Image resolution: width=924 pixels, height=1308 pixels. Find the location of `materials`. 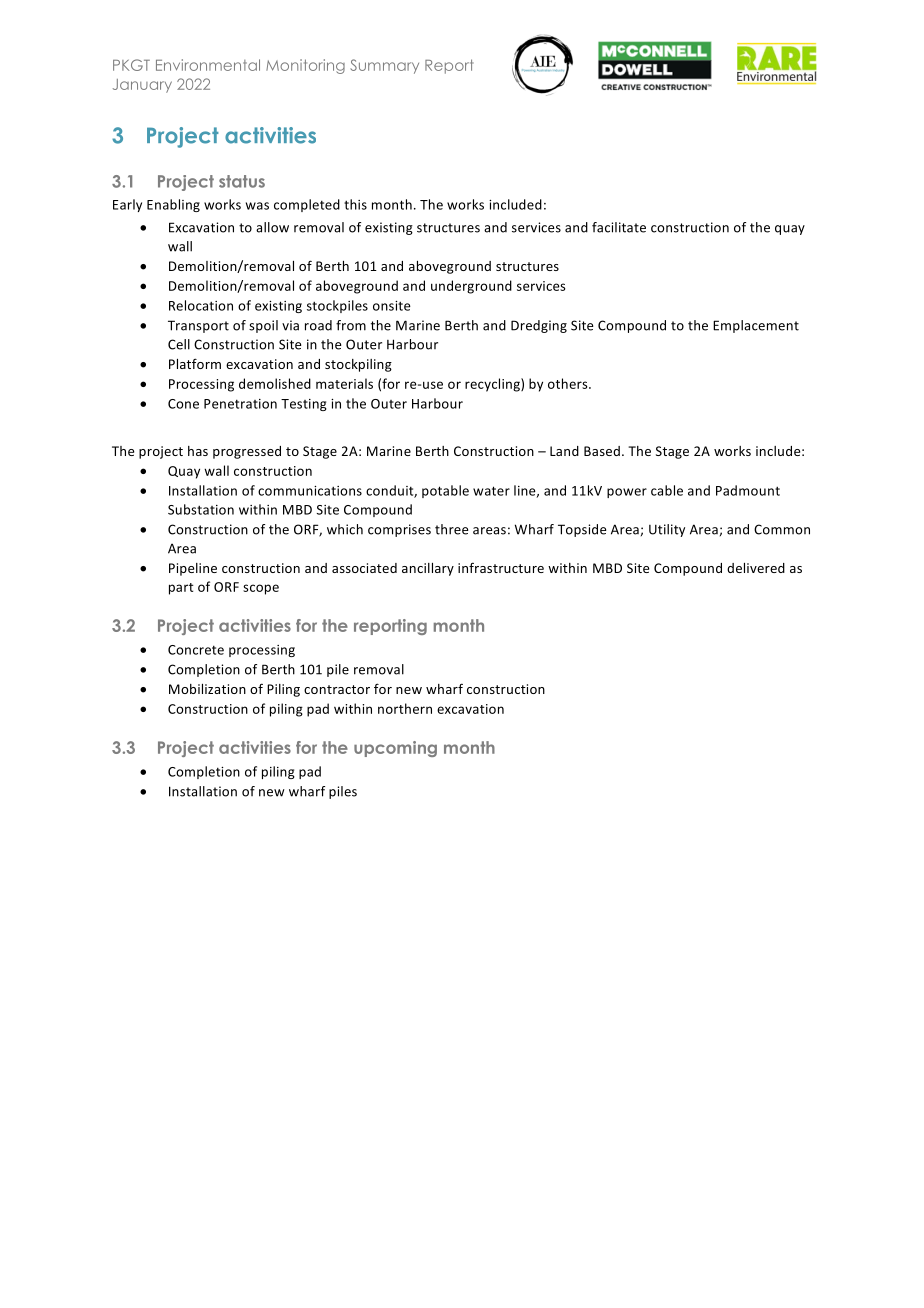

materials is located at coordinates (344, 383).
